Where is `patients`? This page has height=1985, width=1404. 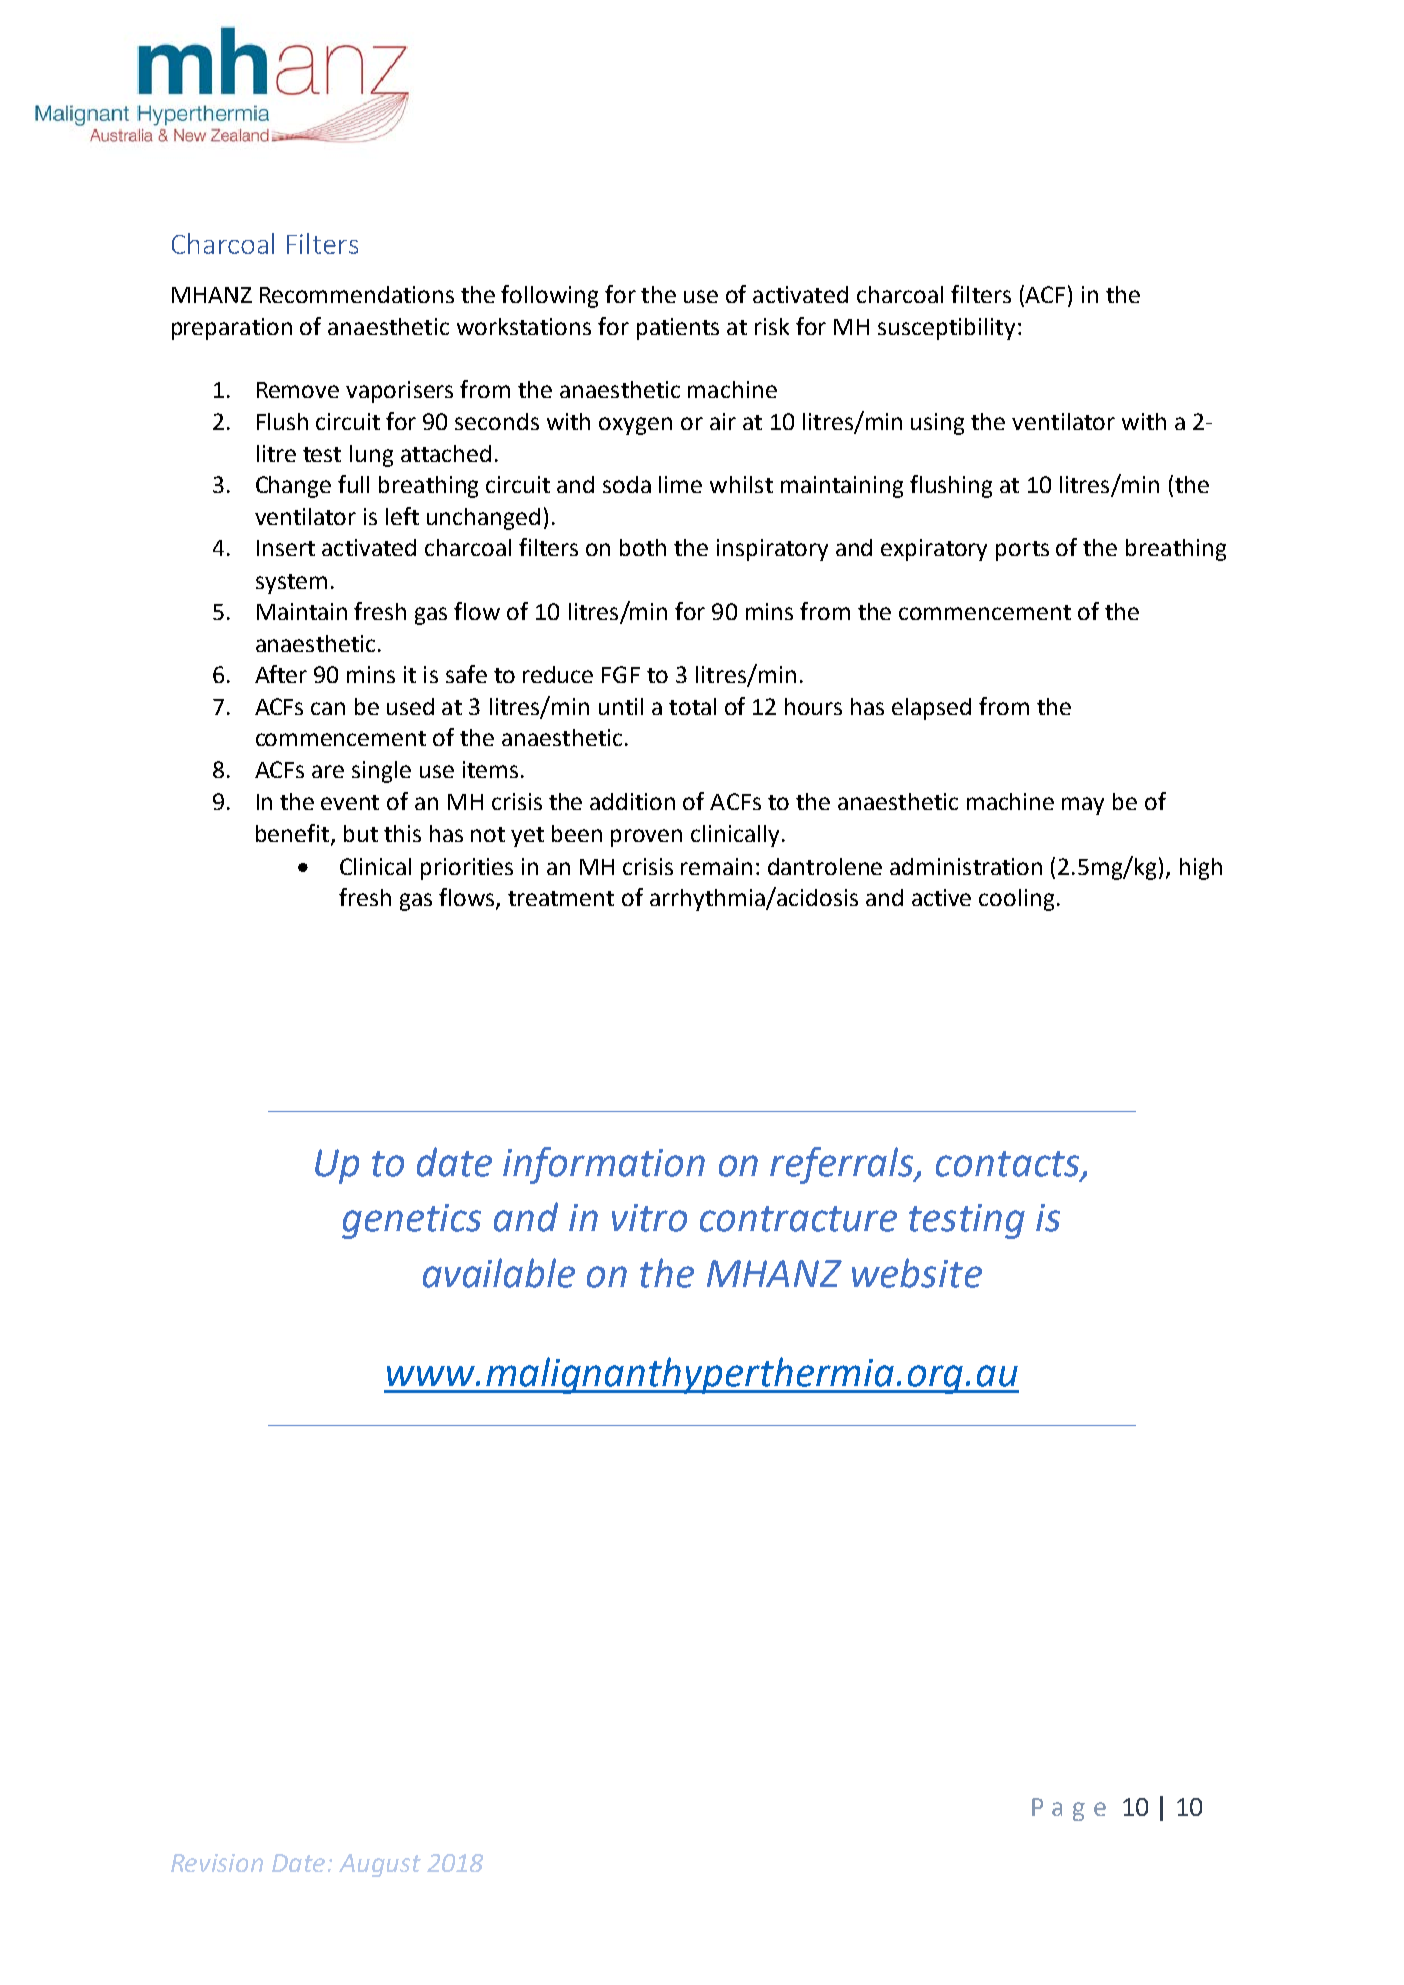
patients is located at coordinates (678, 329).
